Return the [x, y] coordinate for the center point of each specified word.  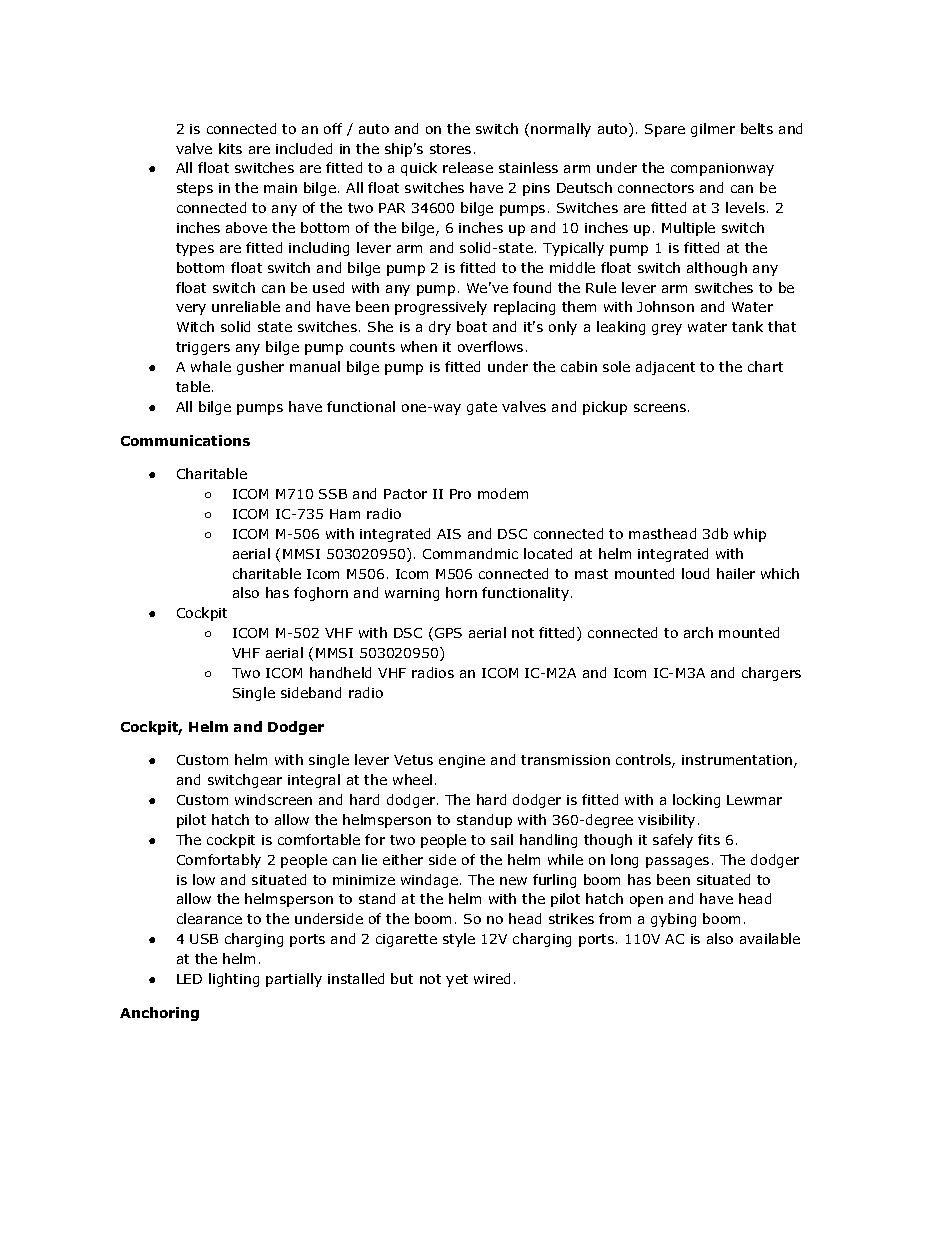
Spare [665, 130]
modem [503, 493]
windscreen [273, 799]
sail [502, 839]
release [468, 167]
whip [750, 535]
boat [472, 326]
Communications [185, 440]
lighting [234, 980]
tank [747, 326]
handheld [340, 672]
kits [230, 148]
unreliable [246, 306]
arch [698, 632]
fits [709, 839]
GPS [448, 633]
